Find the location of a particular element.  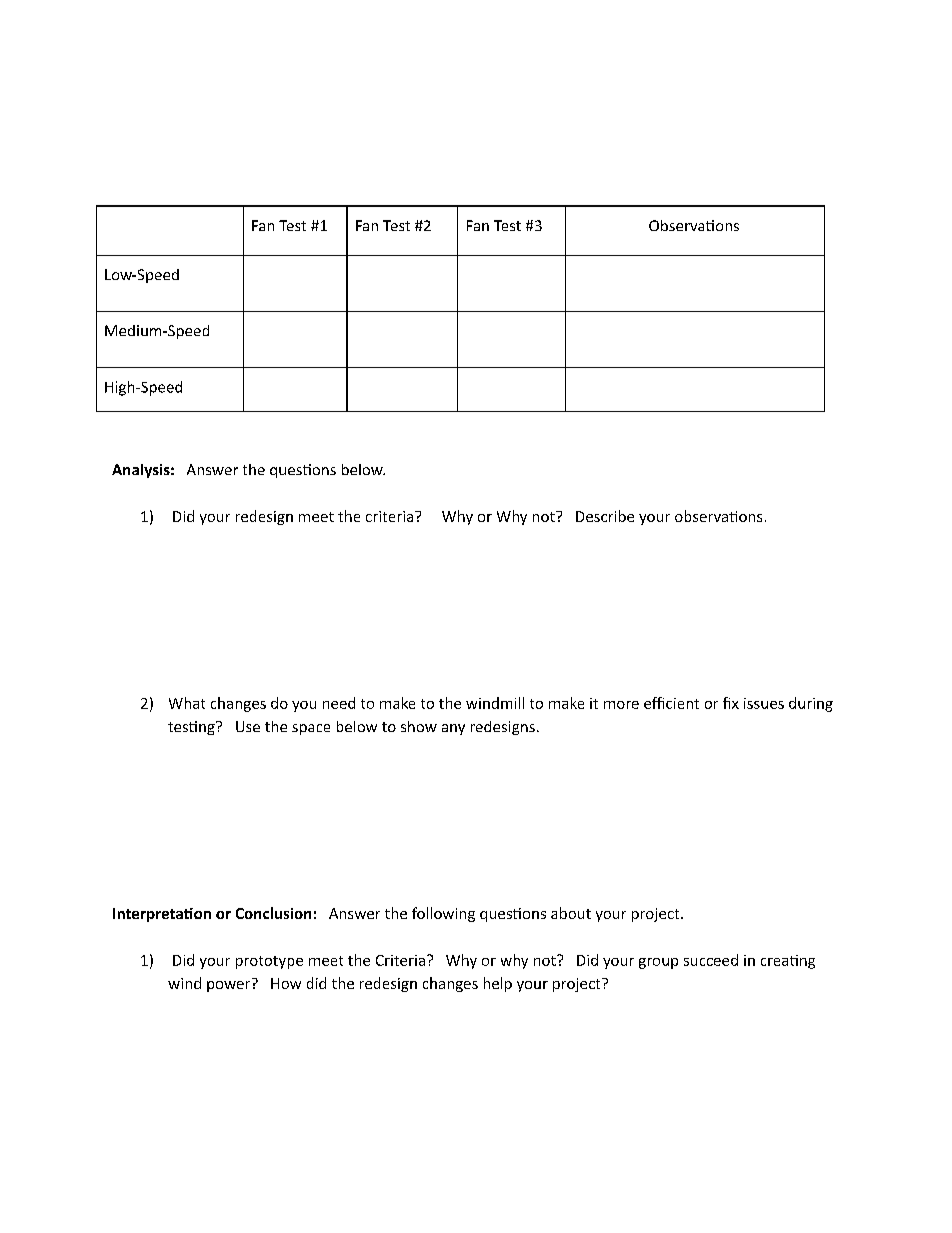

Describe is located at coordinates (605, 516).
